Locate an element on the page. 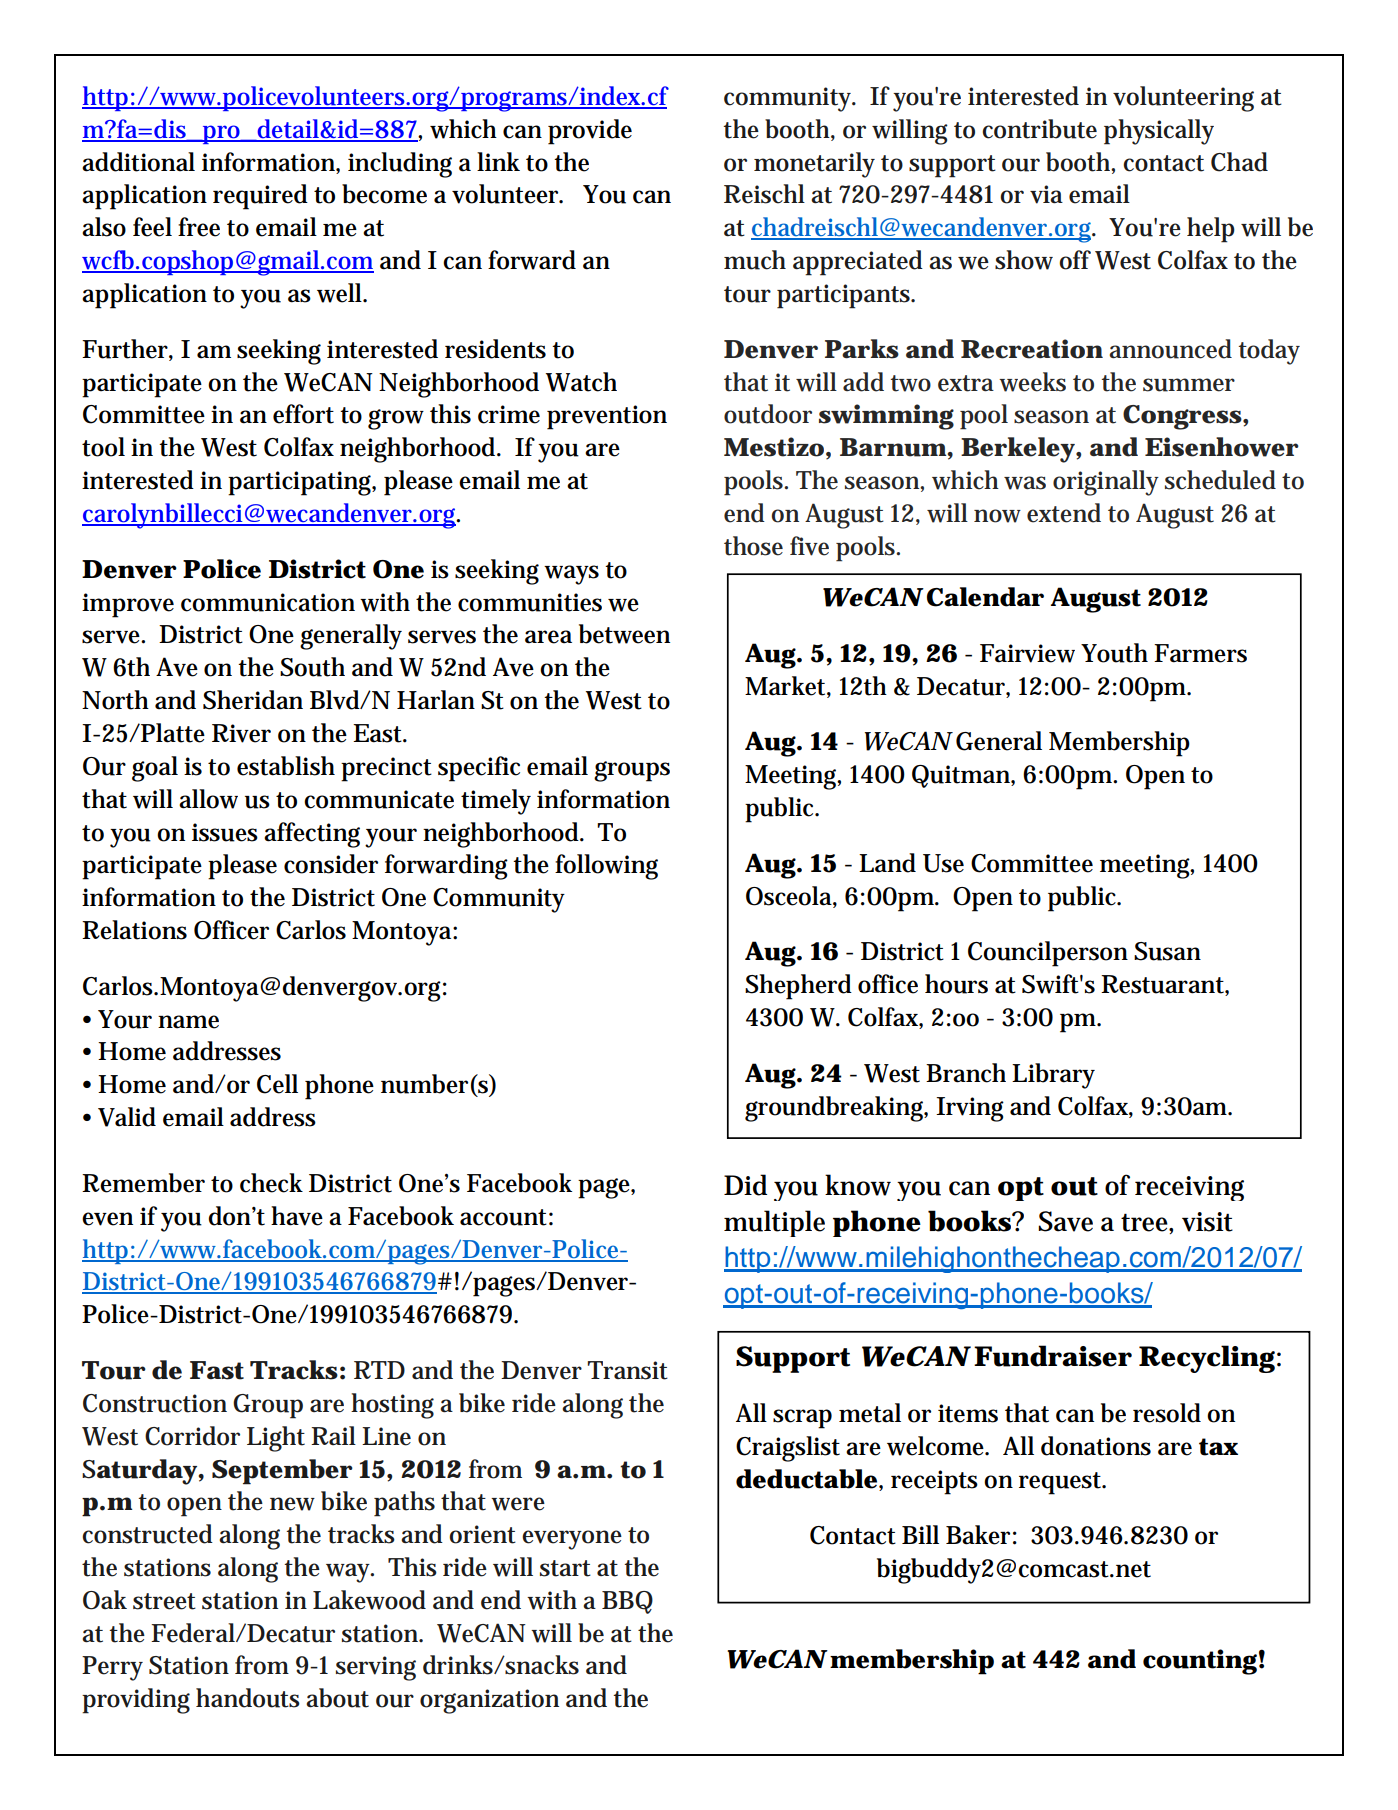 This document has height=1810, width=1398. required is located at coordinates (260, 197).
